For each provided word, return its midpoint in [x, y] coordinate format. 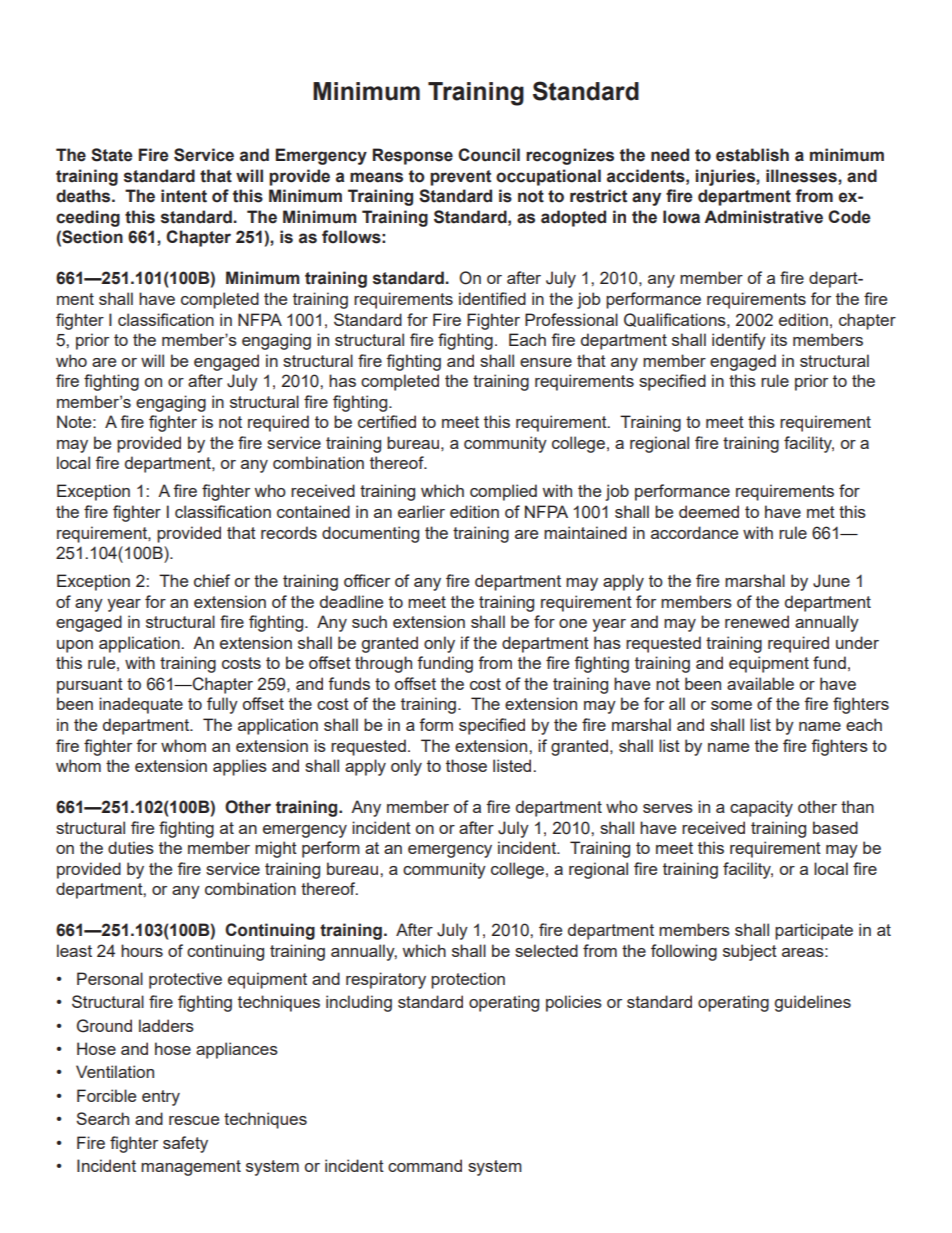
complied [503, 492]
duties [131, 847]
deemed [709, 511]
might [276, 849]
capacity [761, 808]
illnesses [802, 176]
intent [184, 196]
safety [185, 1144]
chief [212, 580]
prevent [460, 178]
